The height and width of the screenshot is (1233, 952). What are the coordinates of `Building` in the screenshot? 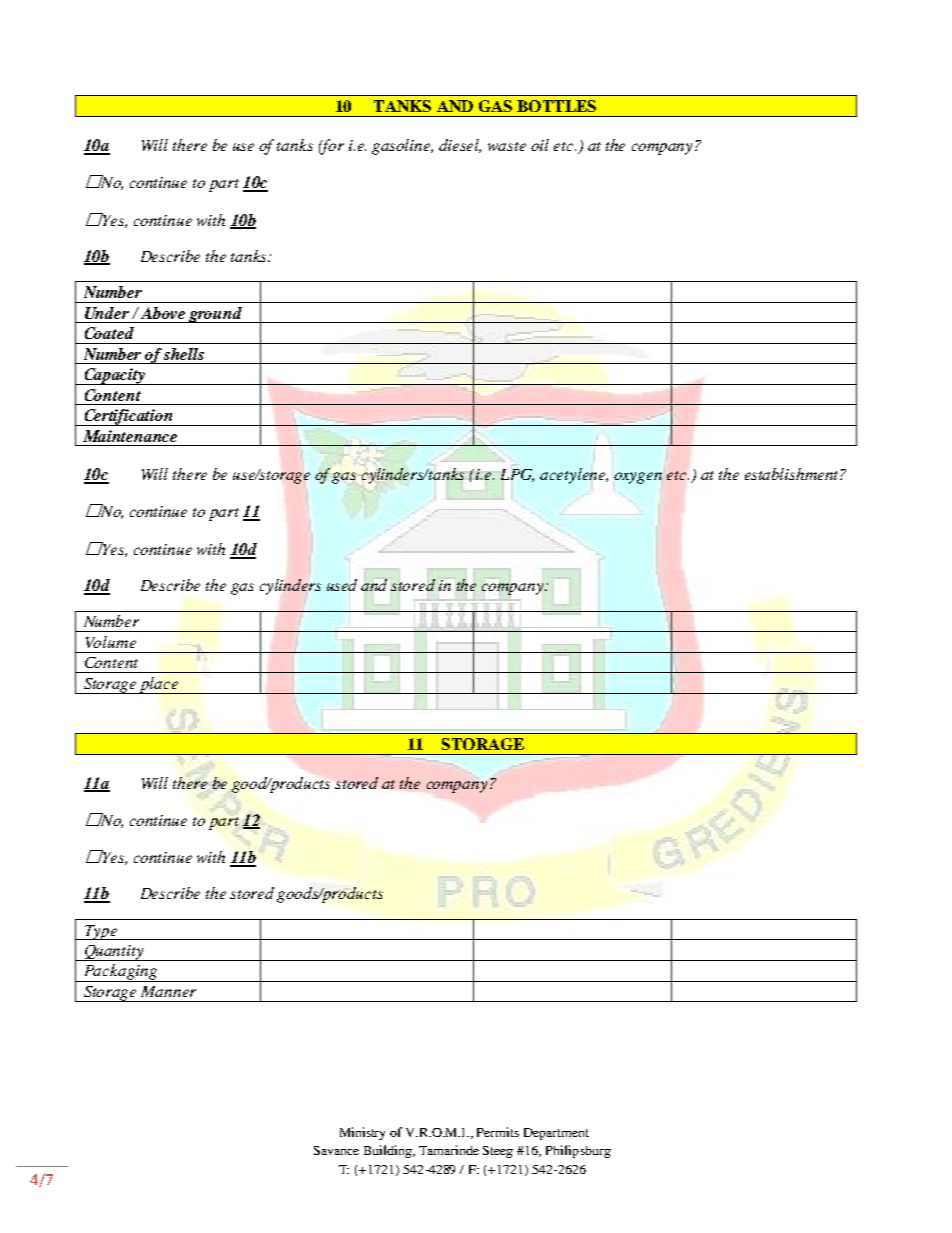 It's located at (389, 1151).
